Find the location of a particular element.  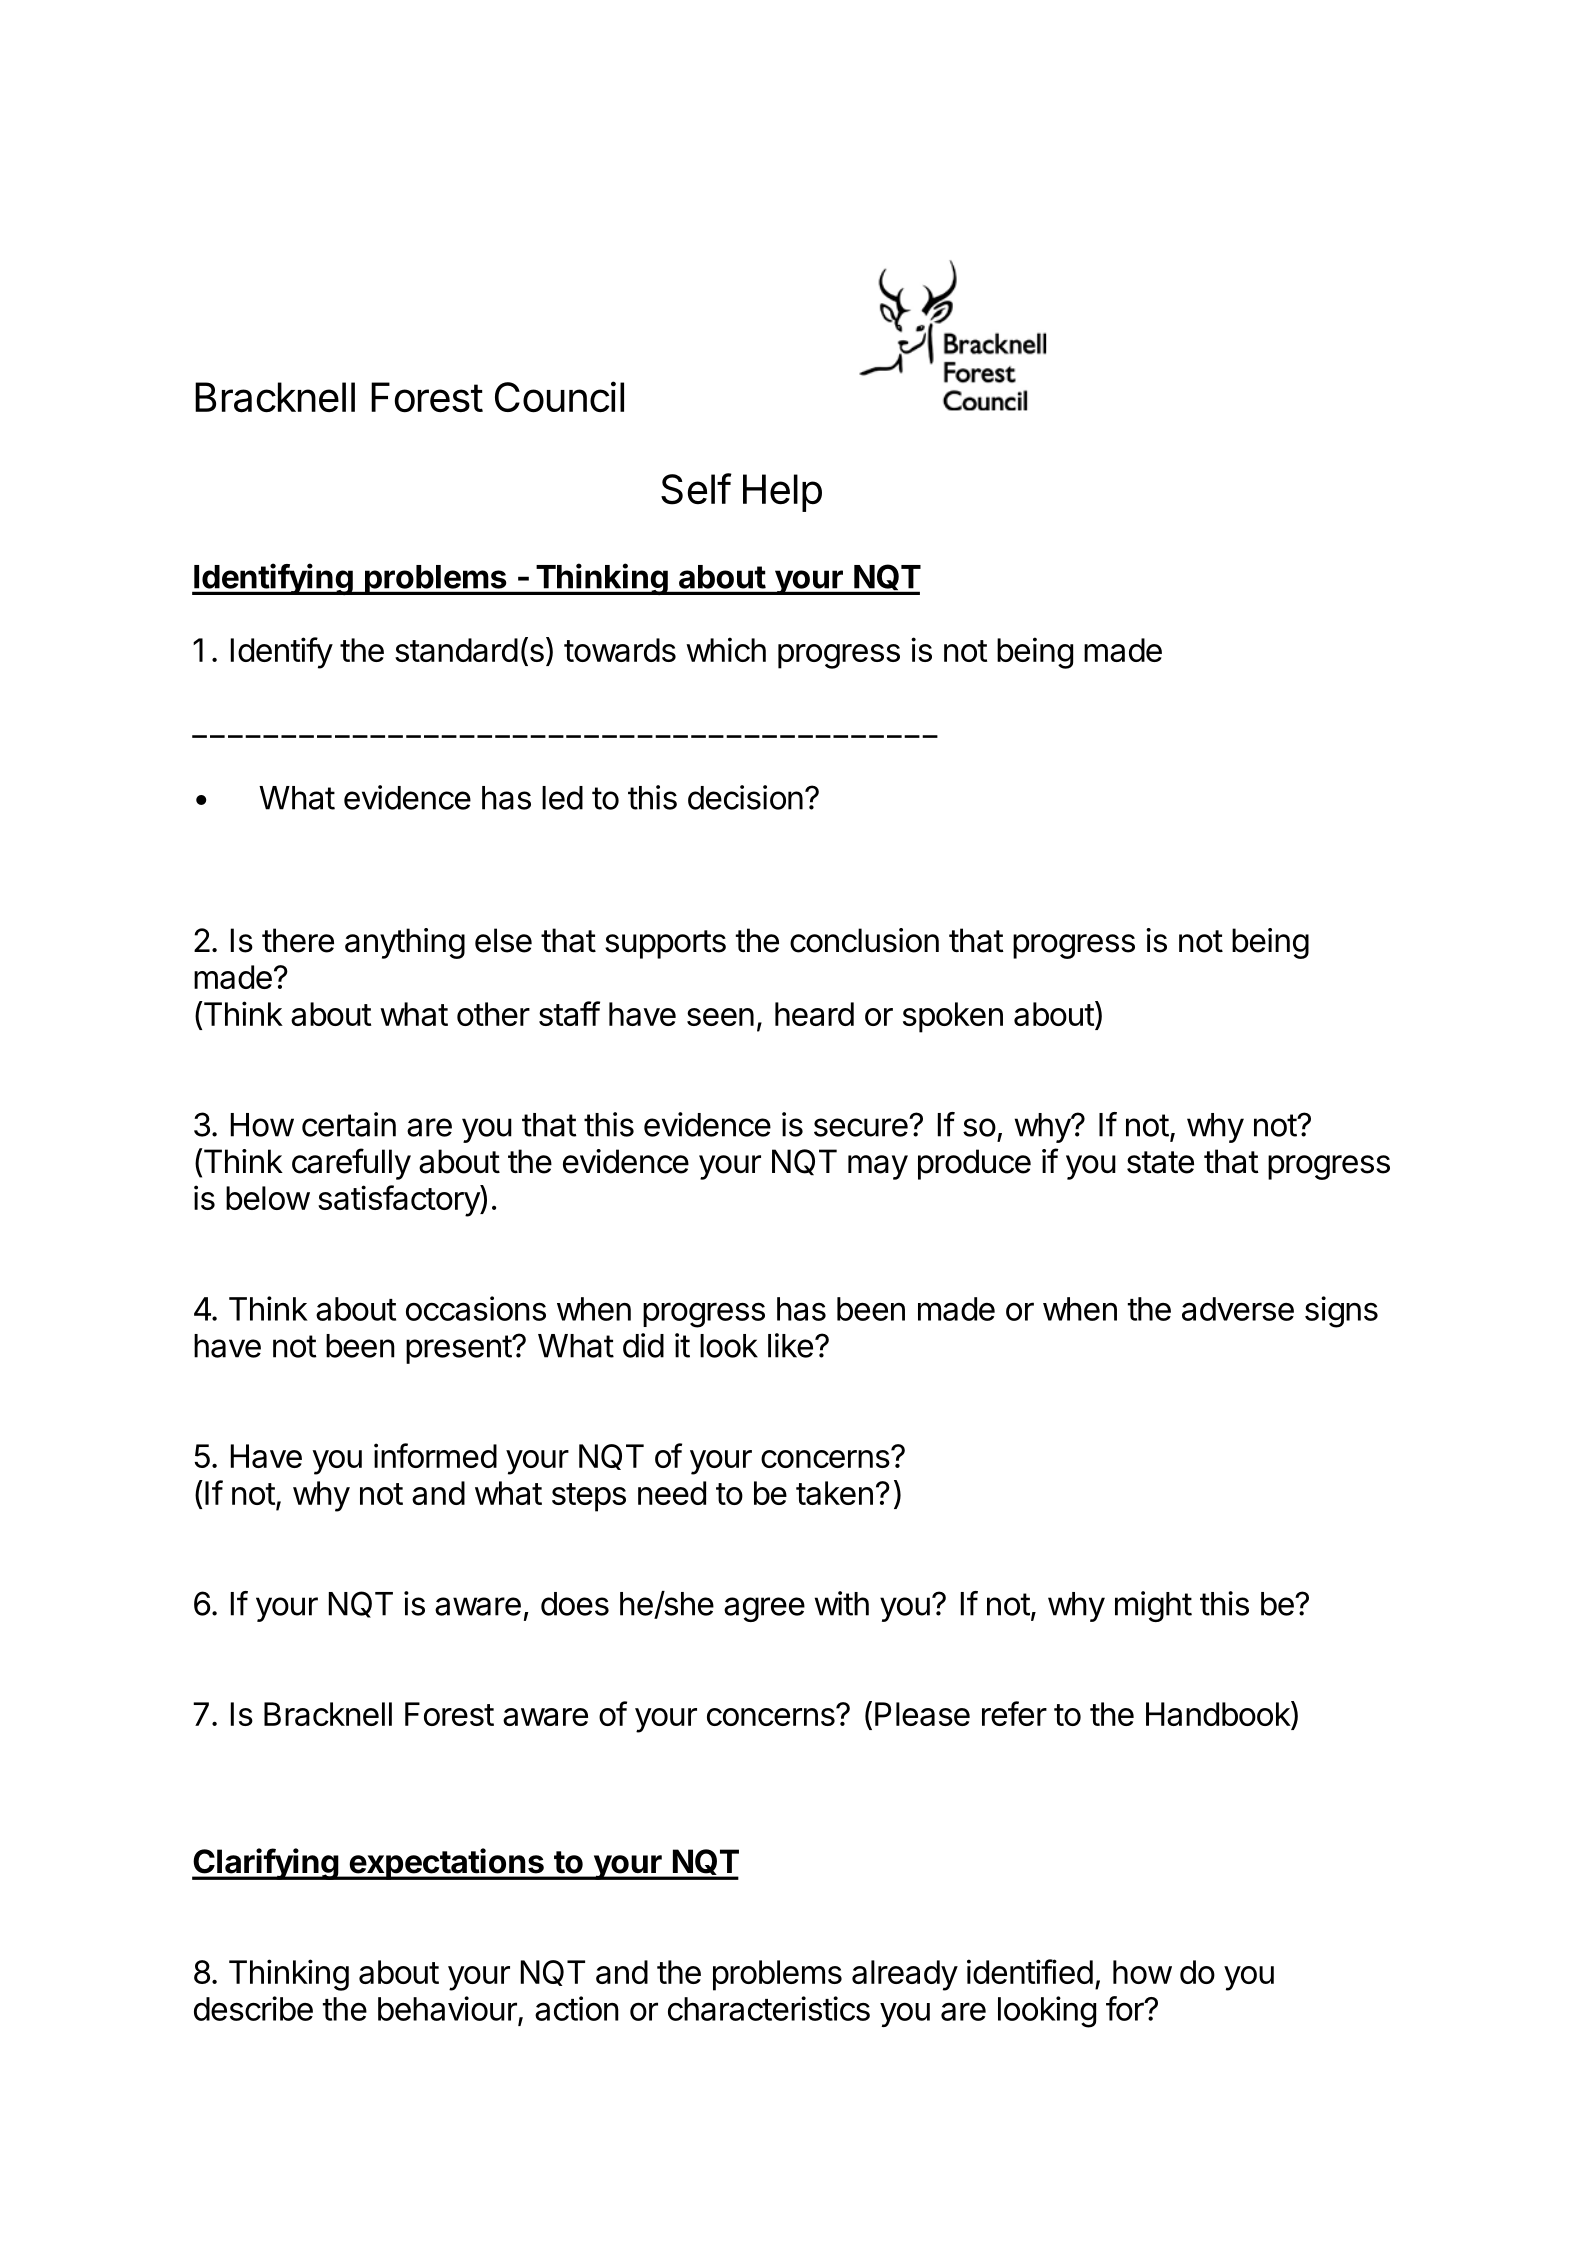

Help is located at coordinates (782, 493).
